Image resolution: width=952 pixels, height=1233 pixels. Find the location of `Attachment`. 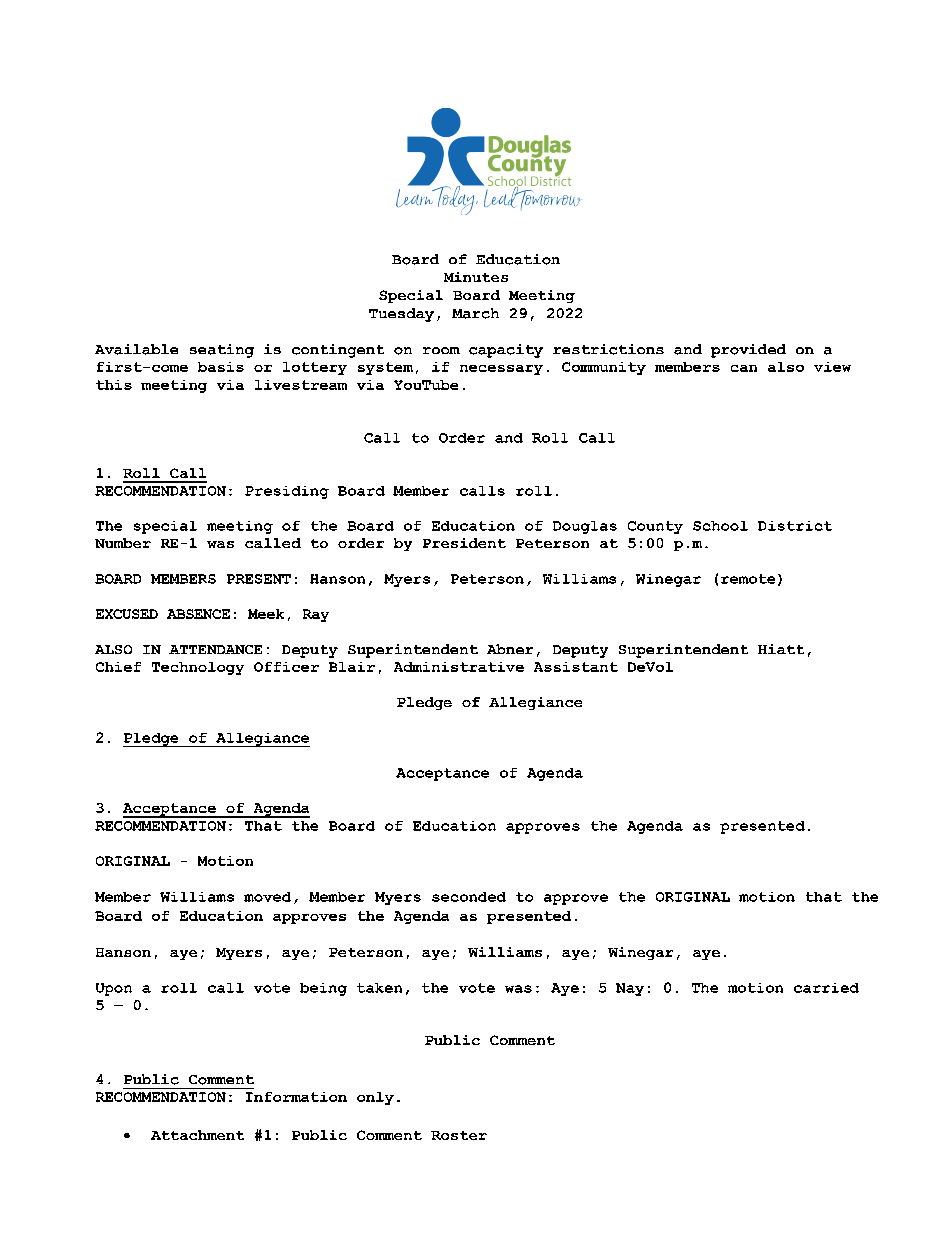

Attachment is located at coordinates (197, 1135).
